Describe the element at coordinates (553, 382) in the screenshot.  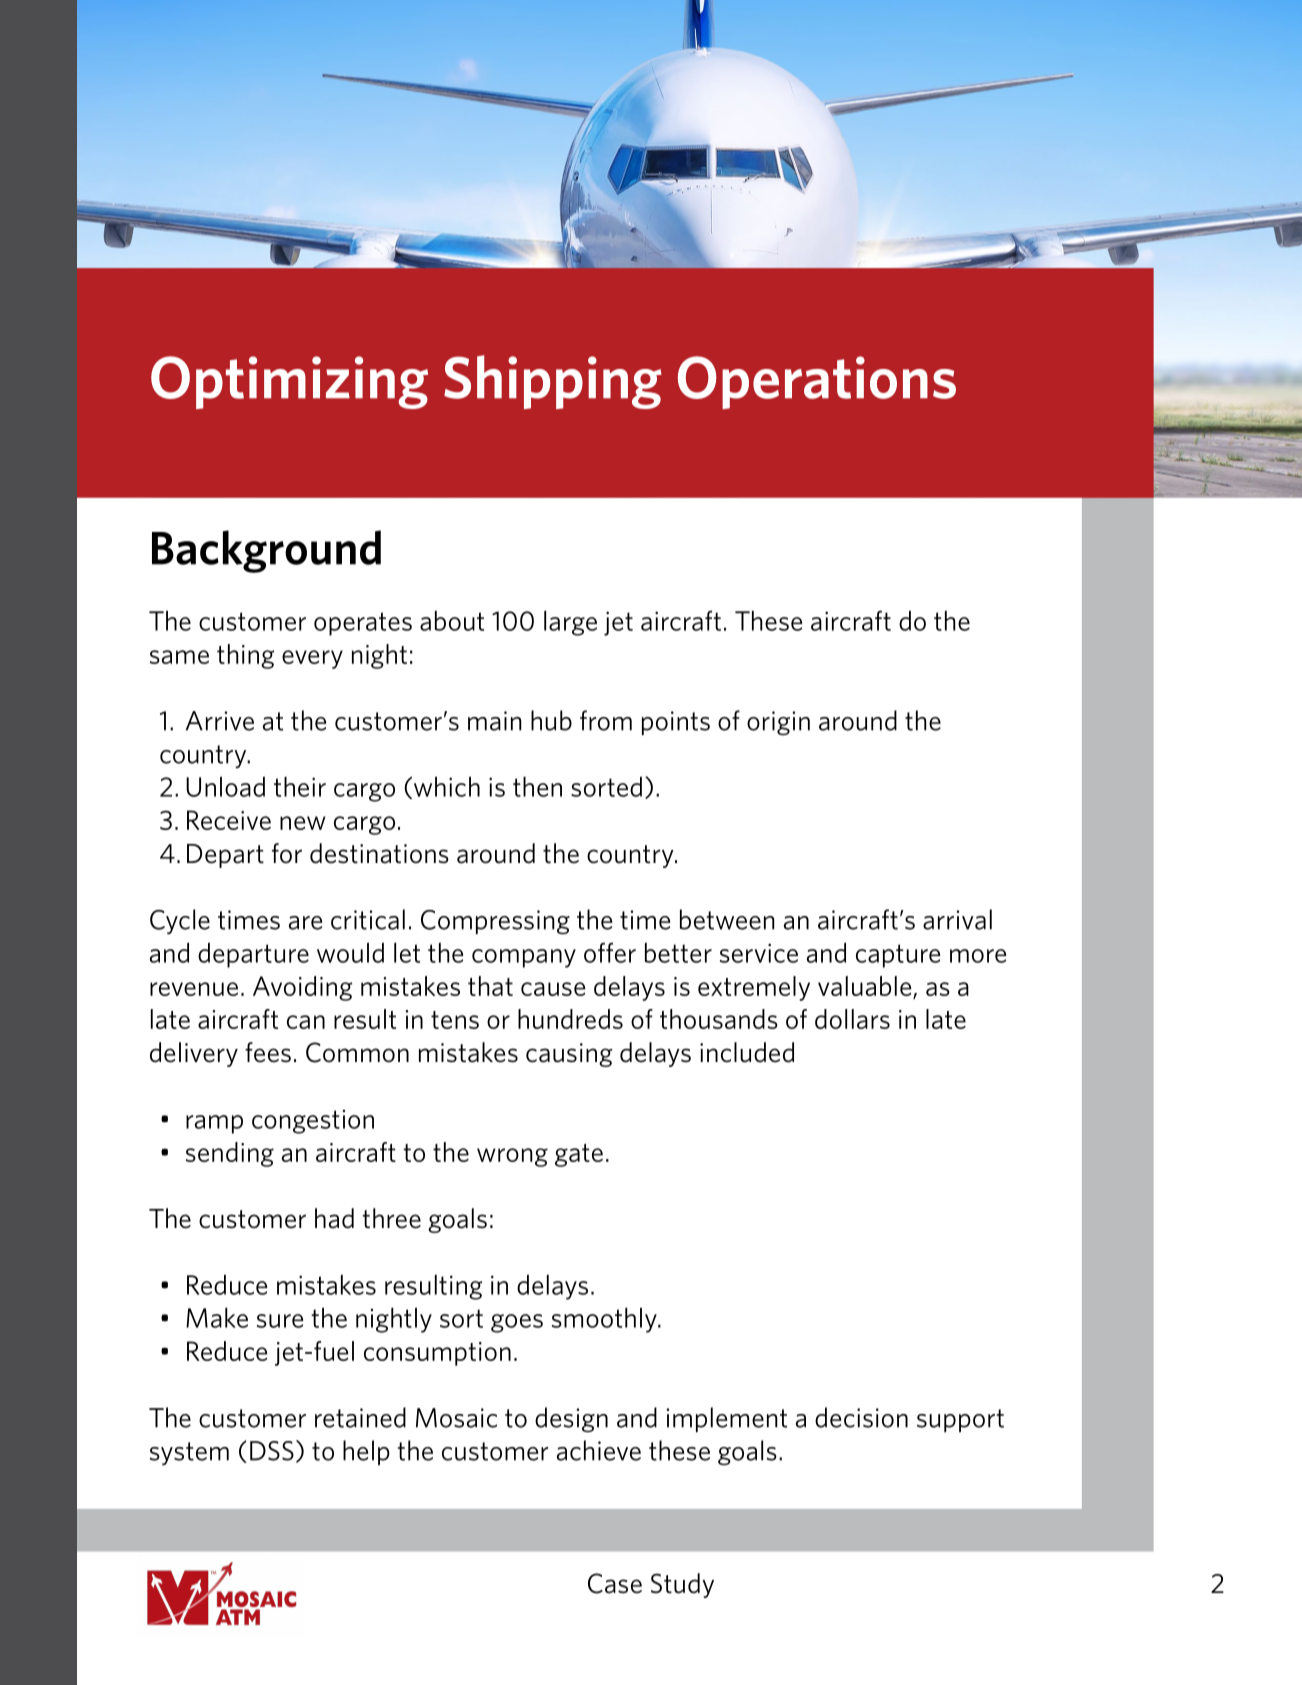
I see `Shipping` at that location.
